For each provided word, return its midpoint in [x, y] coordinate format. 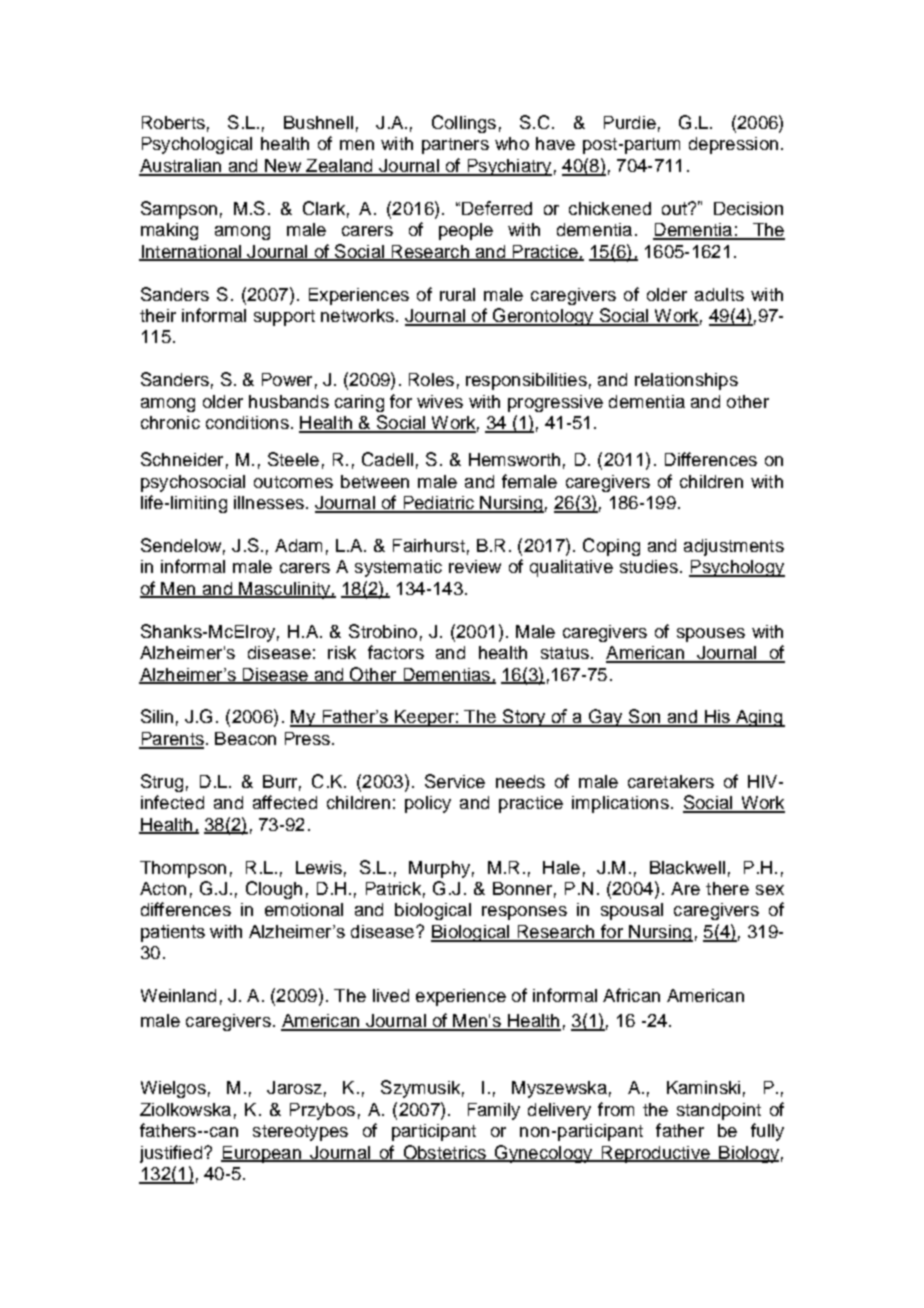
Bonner [522, 888]
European [262, 1154]
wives [440, 401]
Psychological [197, 145]
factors [396, 652]
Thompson [183, 869]
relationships [686, 381]
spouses [711, 635]
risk [342, 652]
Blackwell [687, 867]
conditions [247, 422]
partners [455, 146]
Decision [748, 208]
